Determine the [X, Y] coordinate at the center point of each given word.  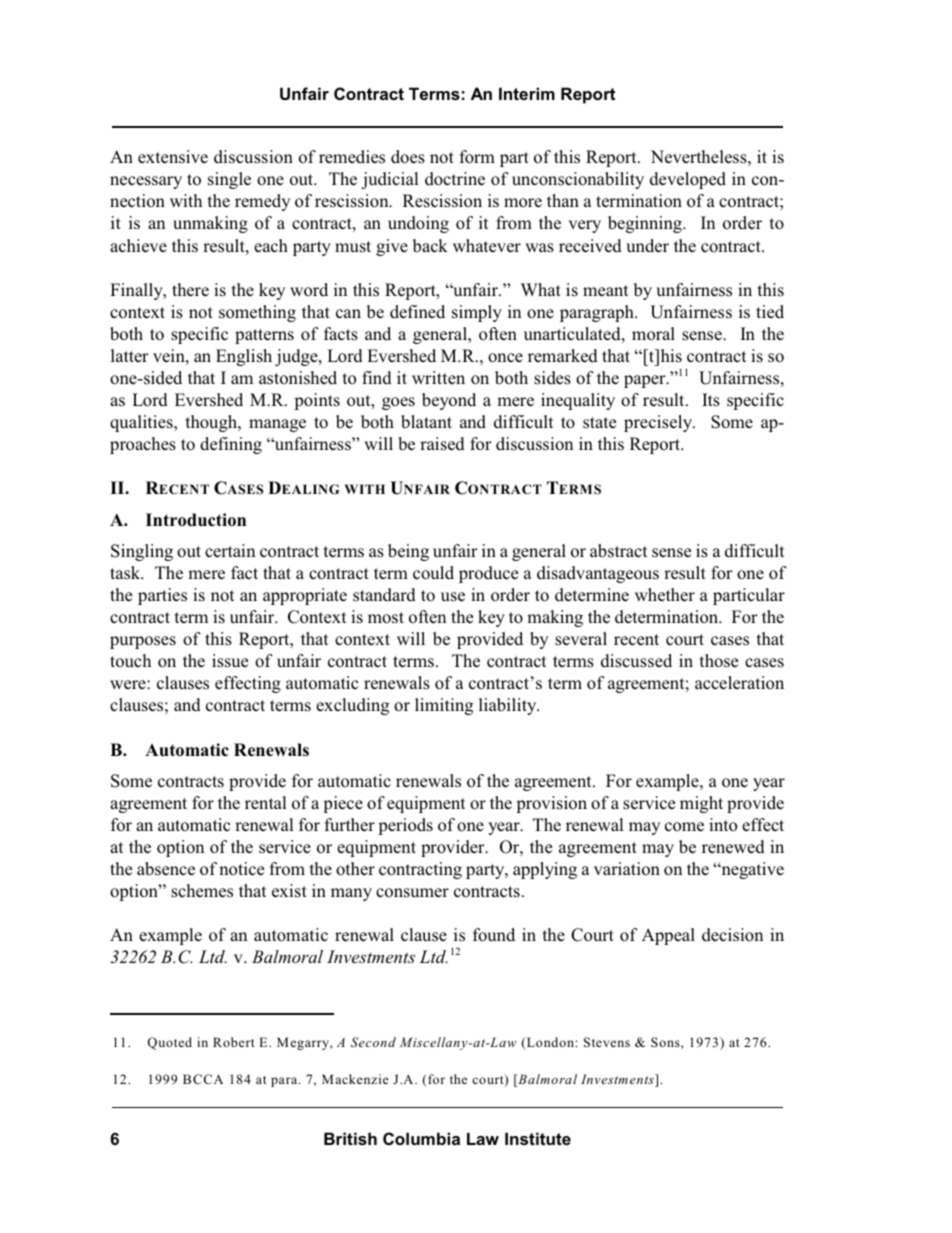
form [477, 157]
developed [688, 180]
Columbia [421, 1138]
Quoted [169, 1043]
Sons [666, 1042]
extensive [173, 157]
